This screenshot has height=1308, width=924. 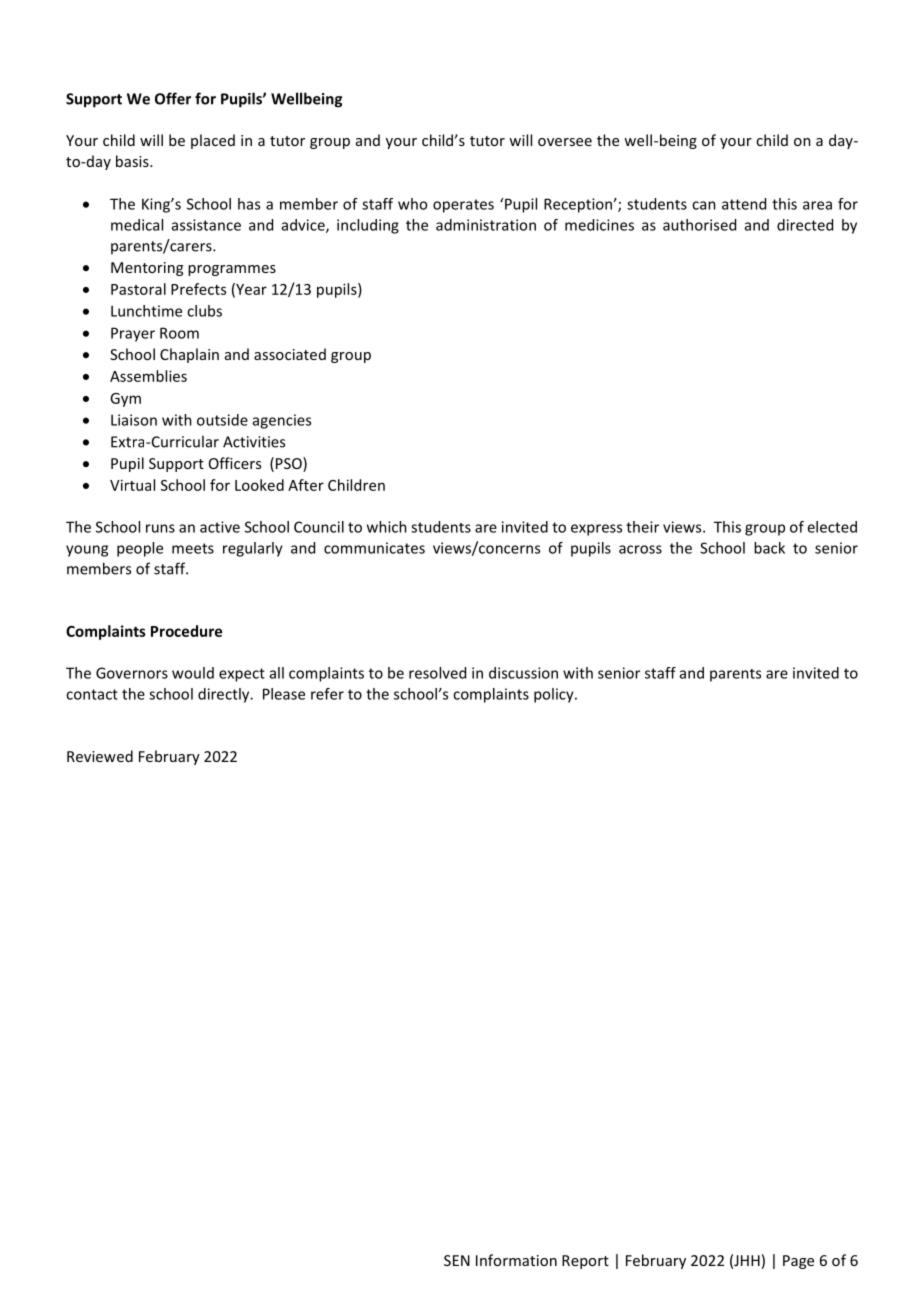 What do you see at coordinates (516, 1260) in the screenshot?
I see `Information` at bounding box center [516, 1260].
